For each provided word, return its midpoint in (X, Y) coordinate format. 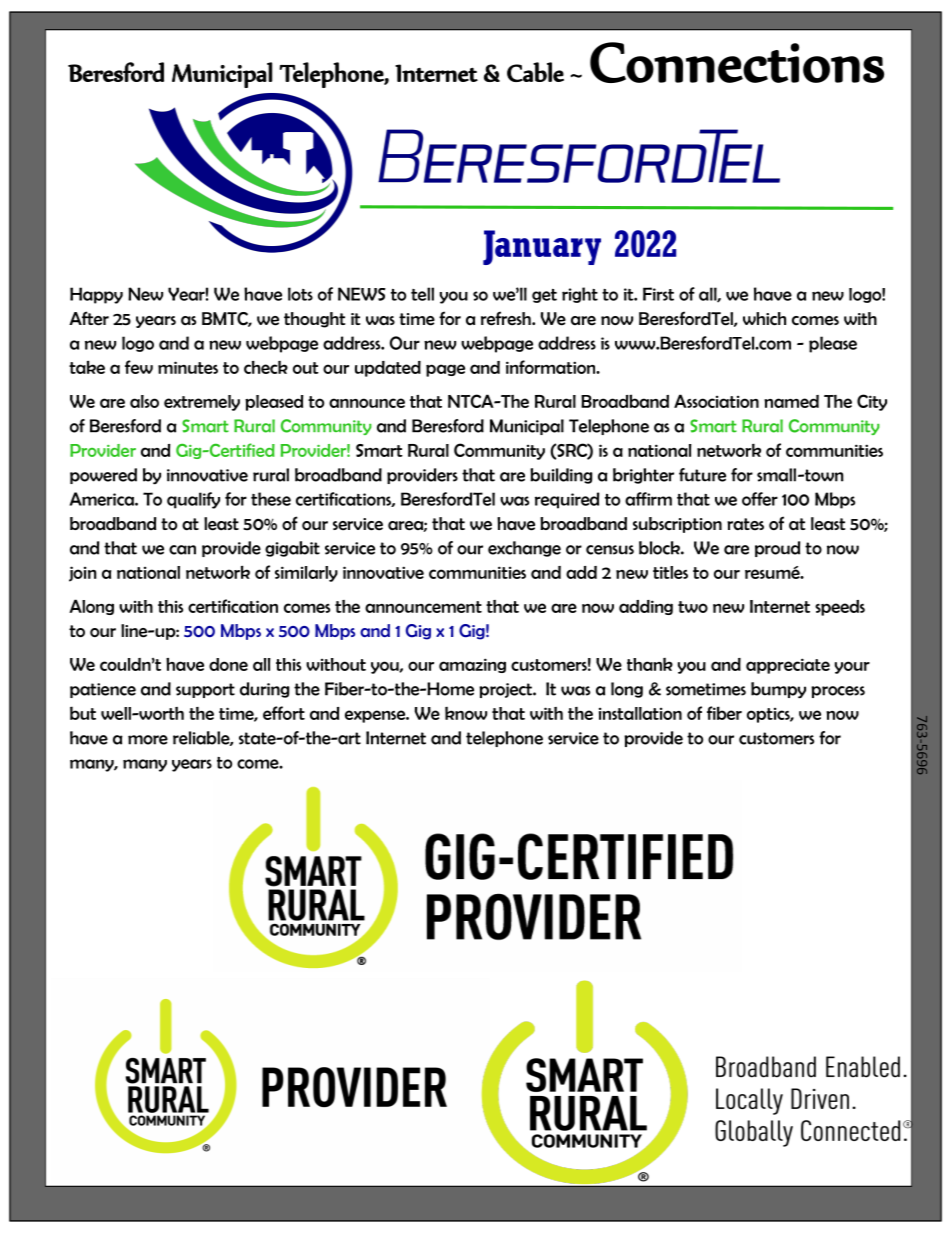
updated (388, 369)
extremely (202, 403)
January (542, 247)
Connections (737, 62)
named (791, 401)
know (466, 713)
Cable (535, 72)
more (148, 740)
